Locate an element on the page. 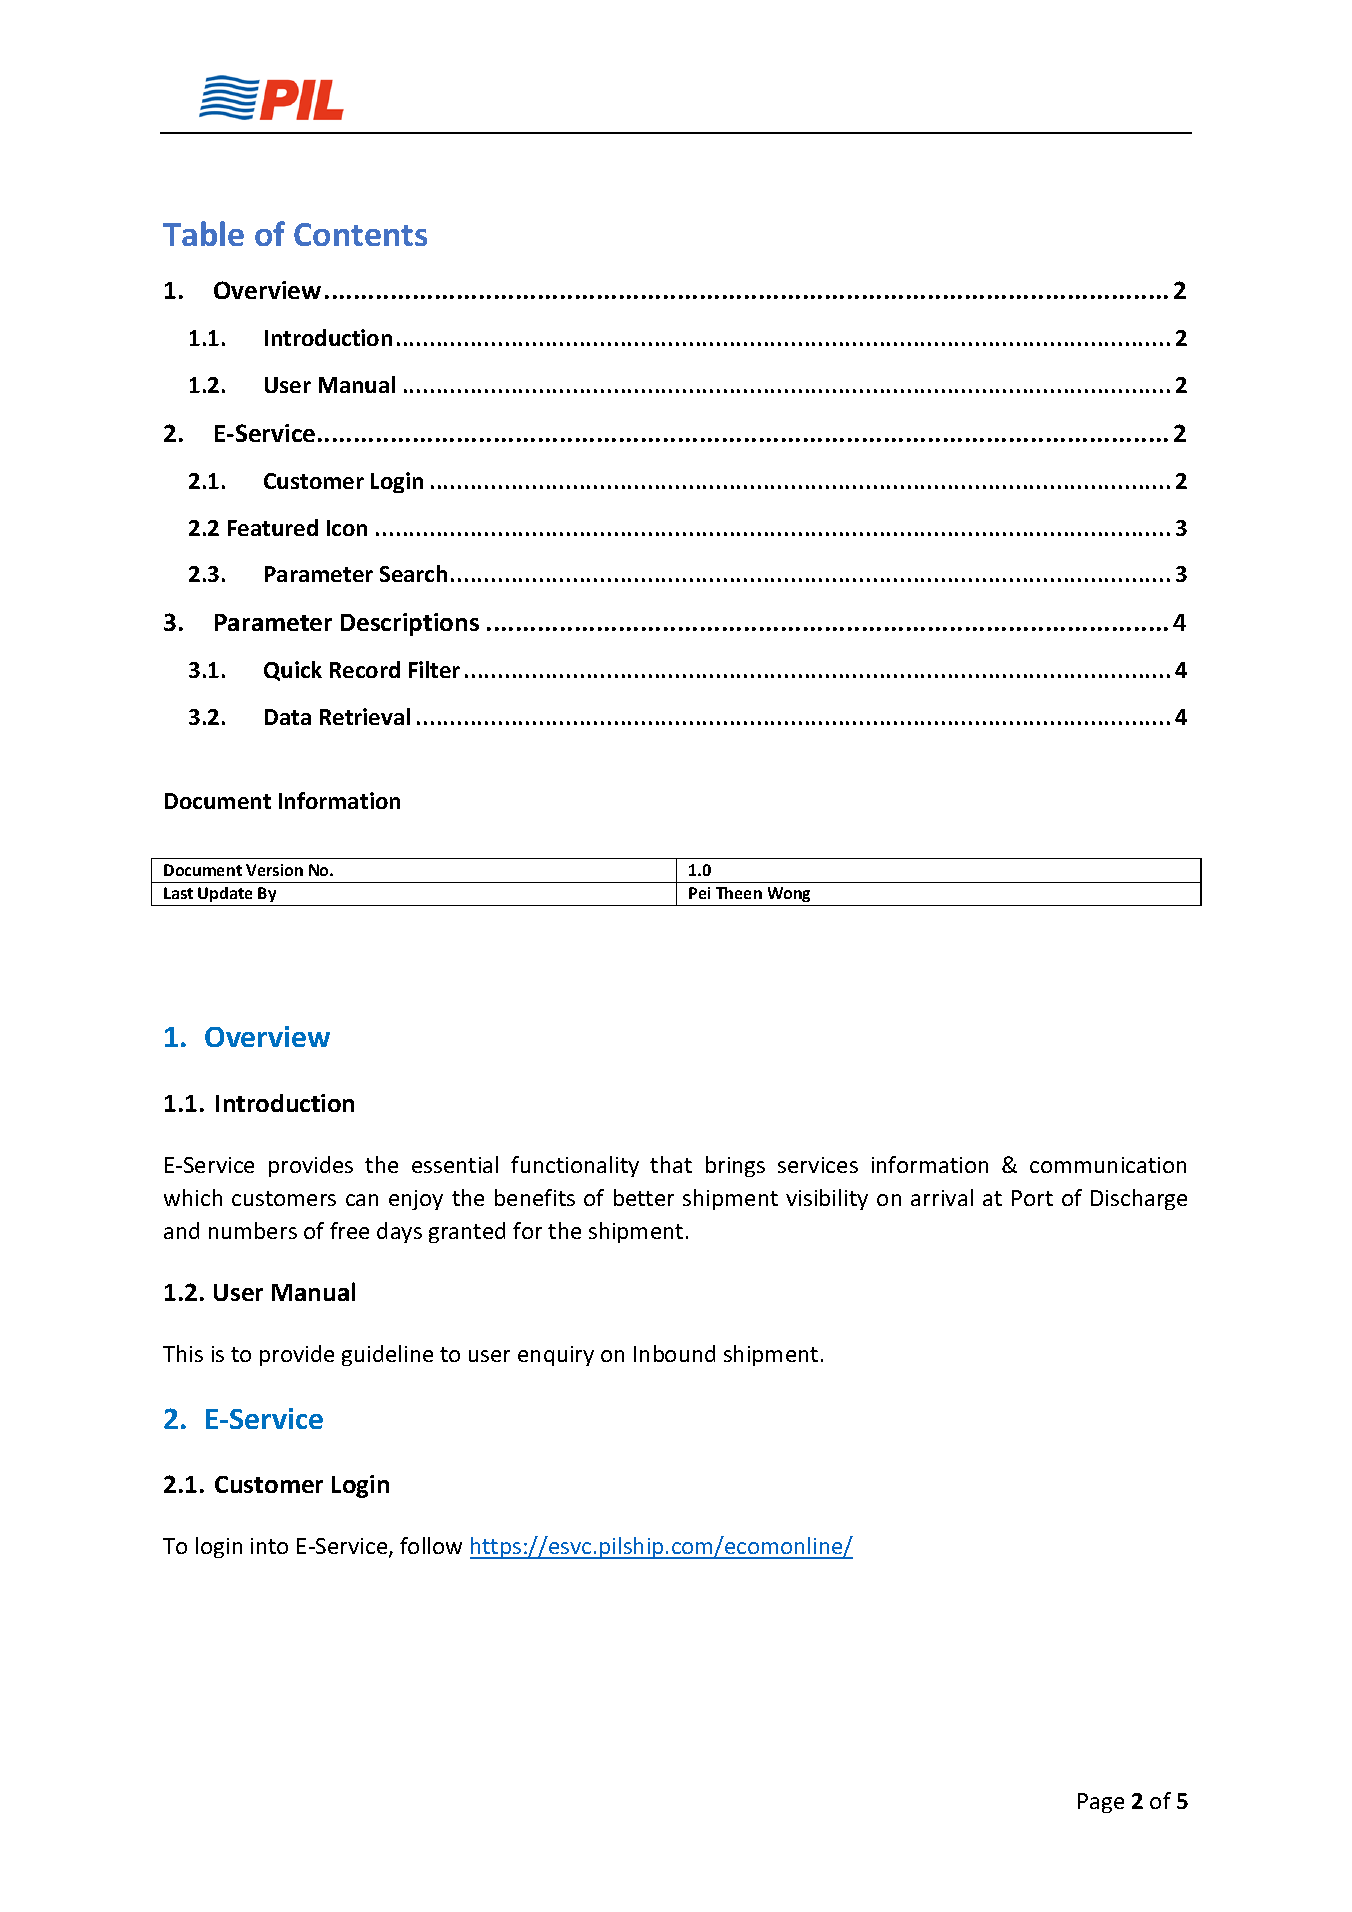 The width and height of the image is (1352, 1912). into is located at coordinates (269, 1546).
